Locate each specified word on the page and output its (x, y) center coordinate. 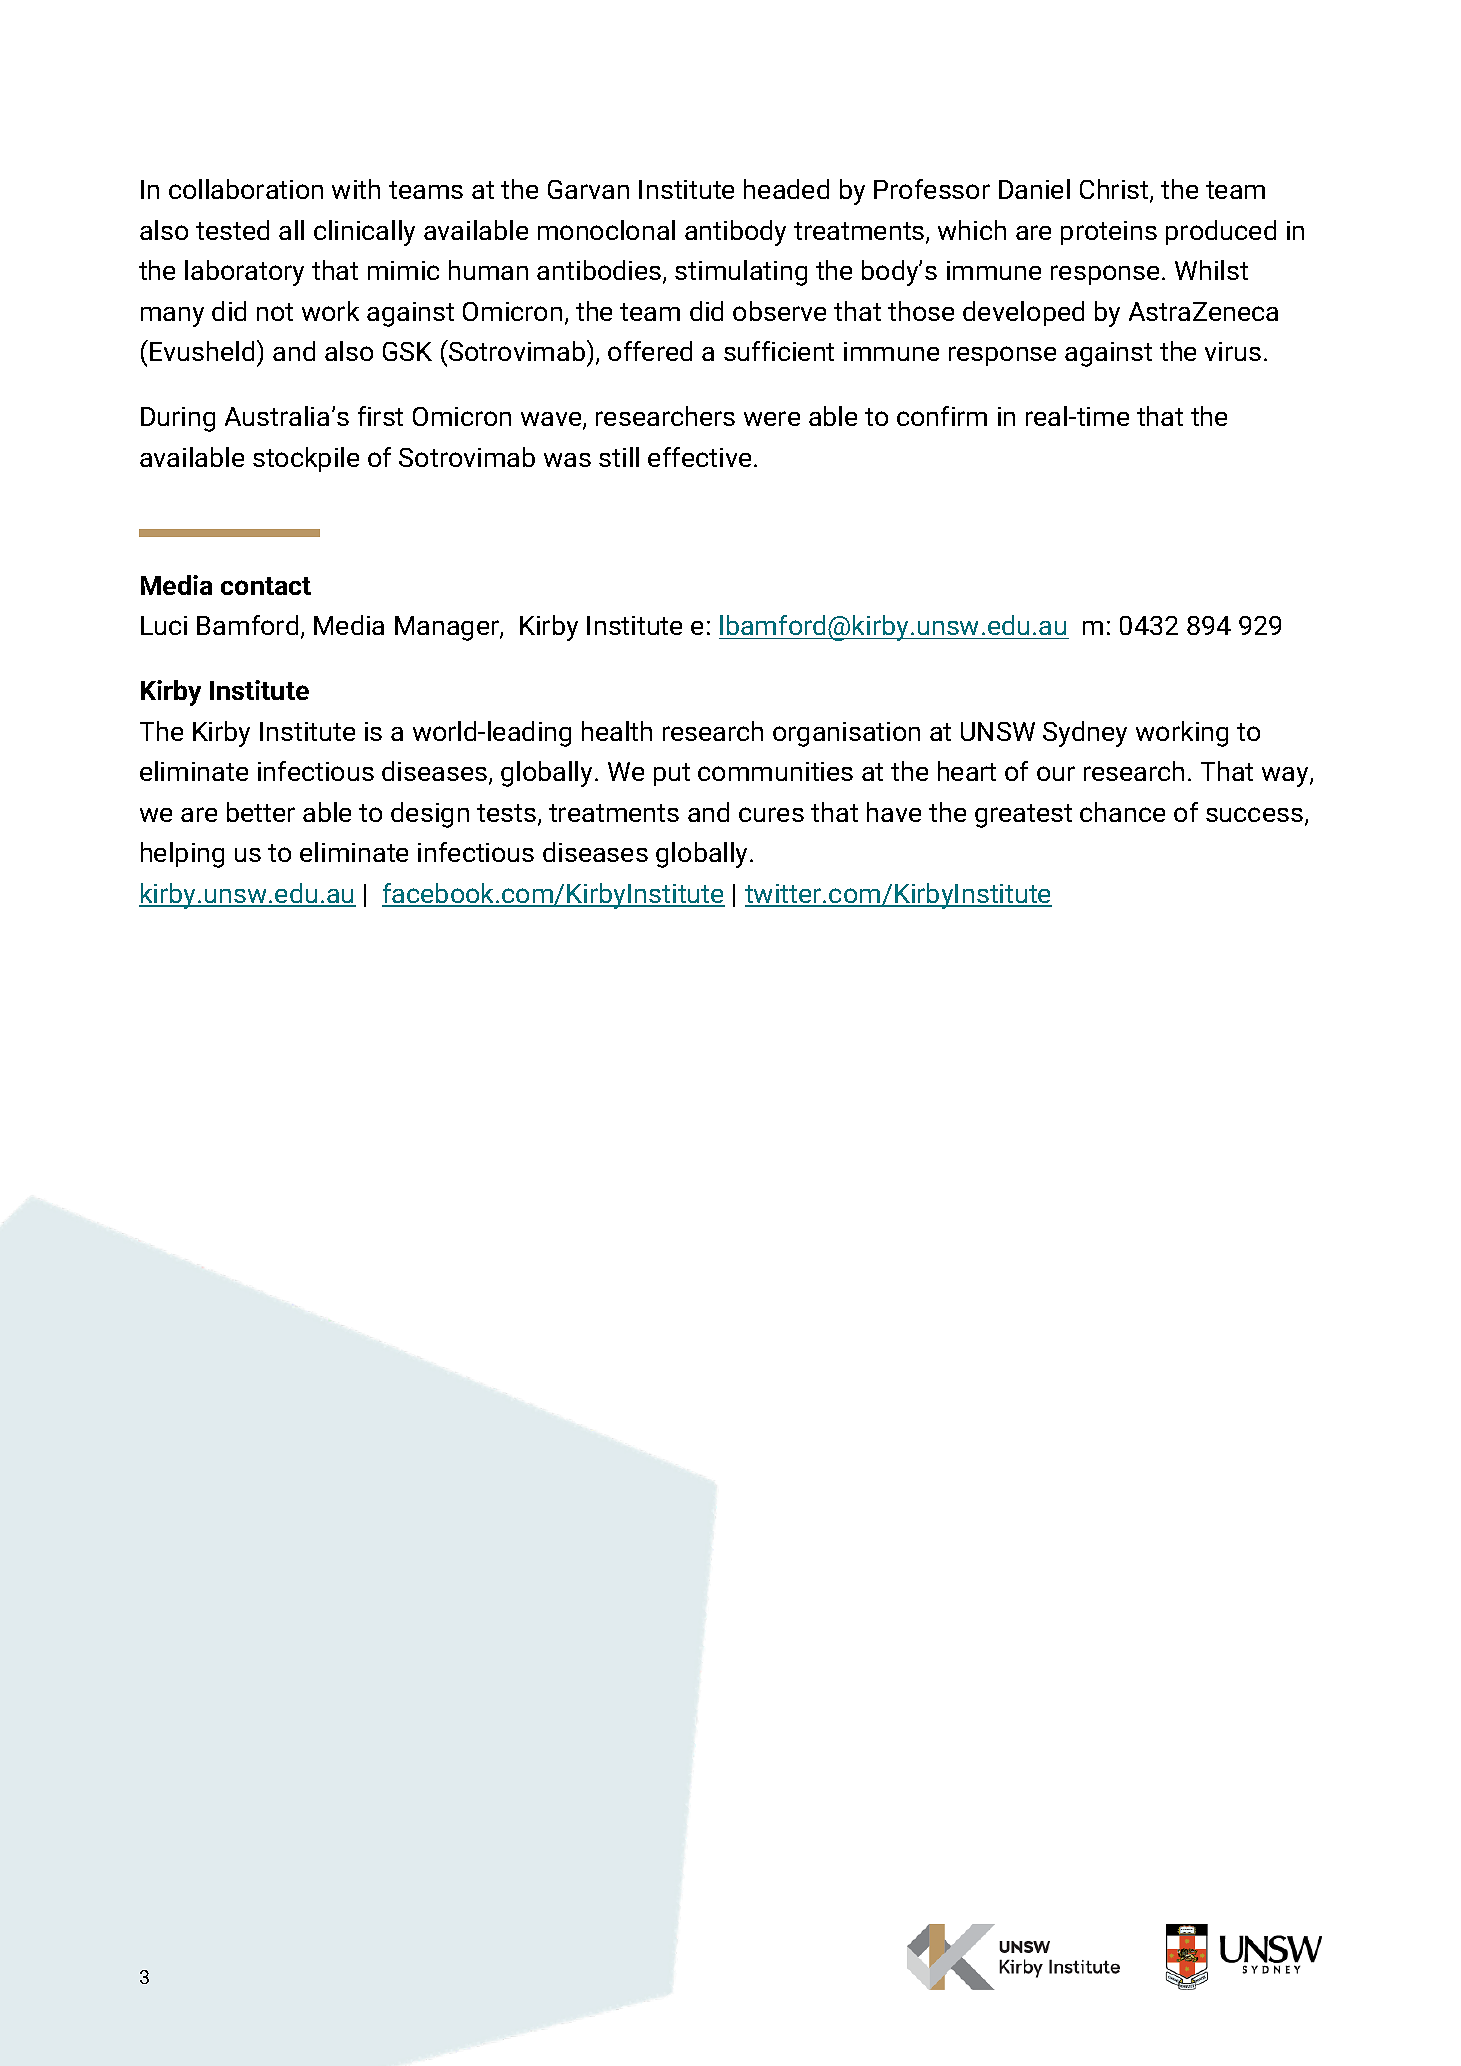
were (772, 418)
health (617, 731)
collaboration (246, 189)
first (380, 416)
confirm (942, 416)
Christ (1115, 190)
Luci (164, 625)
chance (1122, 812)
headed (786, 189)
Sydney (1085, 734)
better (261, 812)
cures (771, 814)
